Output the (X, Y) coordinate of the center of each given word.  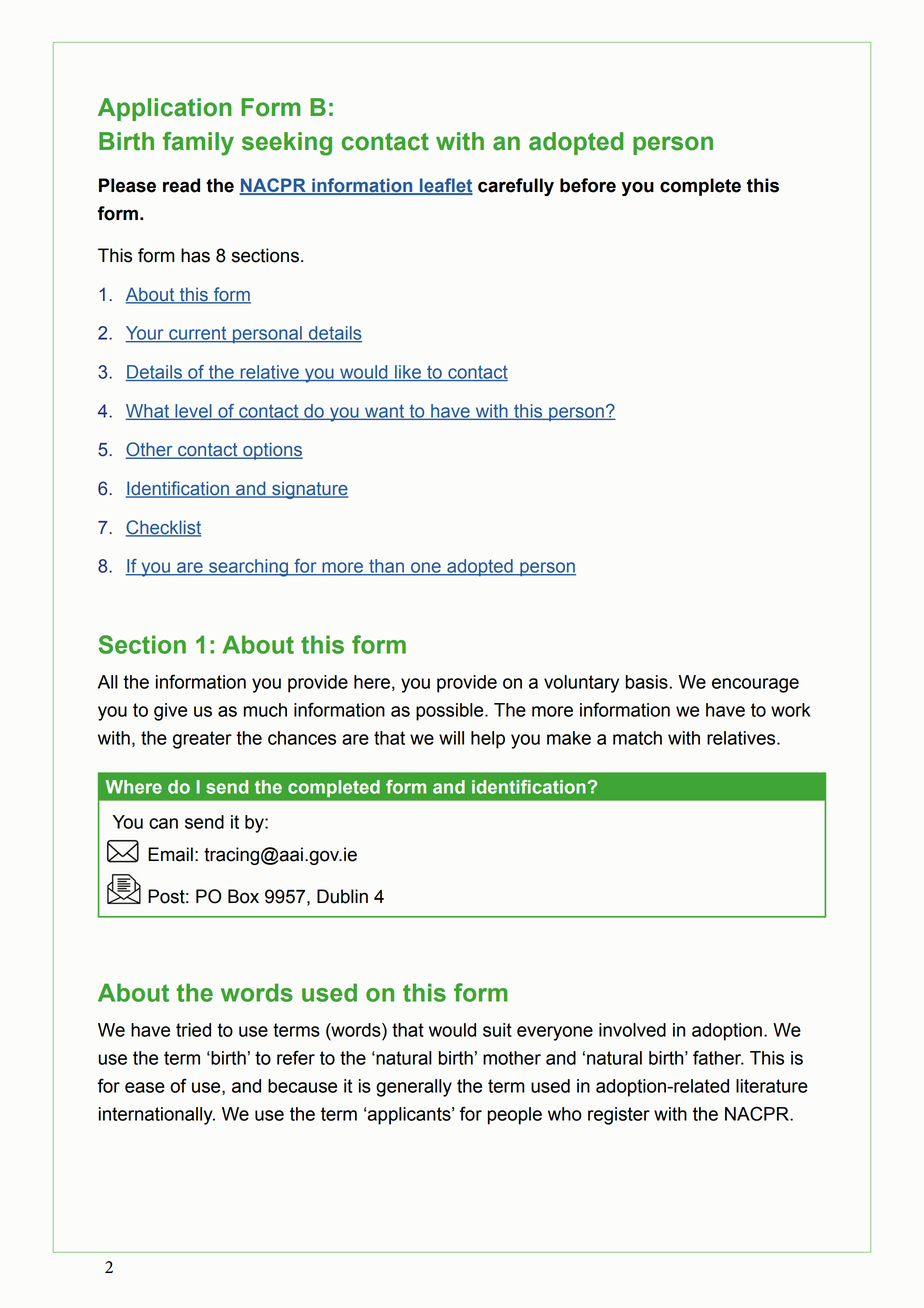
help (488, 740)
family (198, 144)
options (272, 451)
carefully (516, 187)
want (384, 412)
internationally (157, 1116)
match (637, 738)
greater (202, 740)
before (588, 185)
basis (647, 682)
